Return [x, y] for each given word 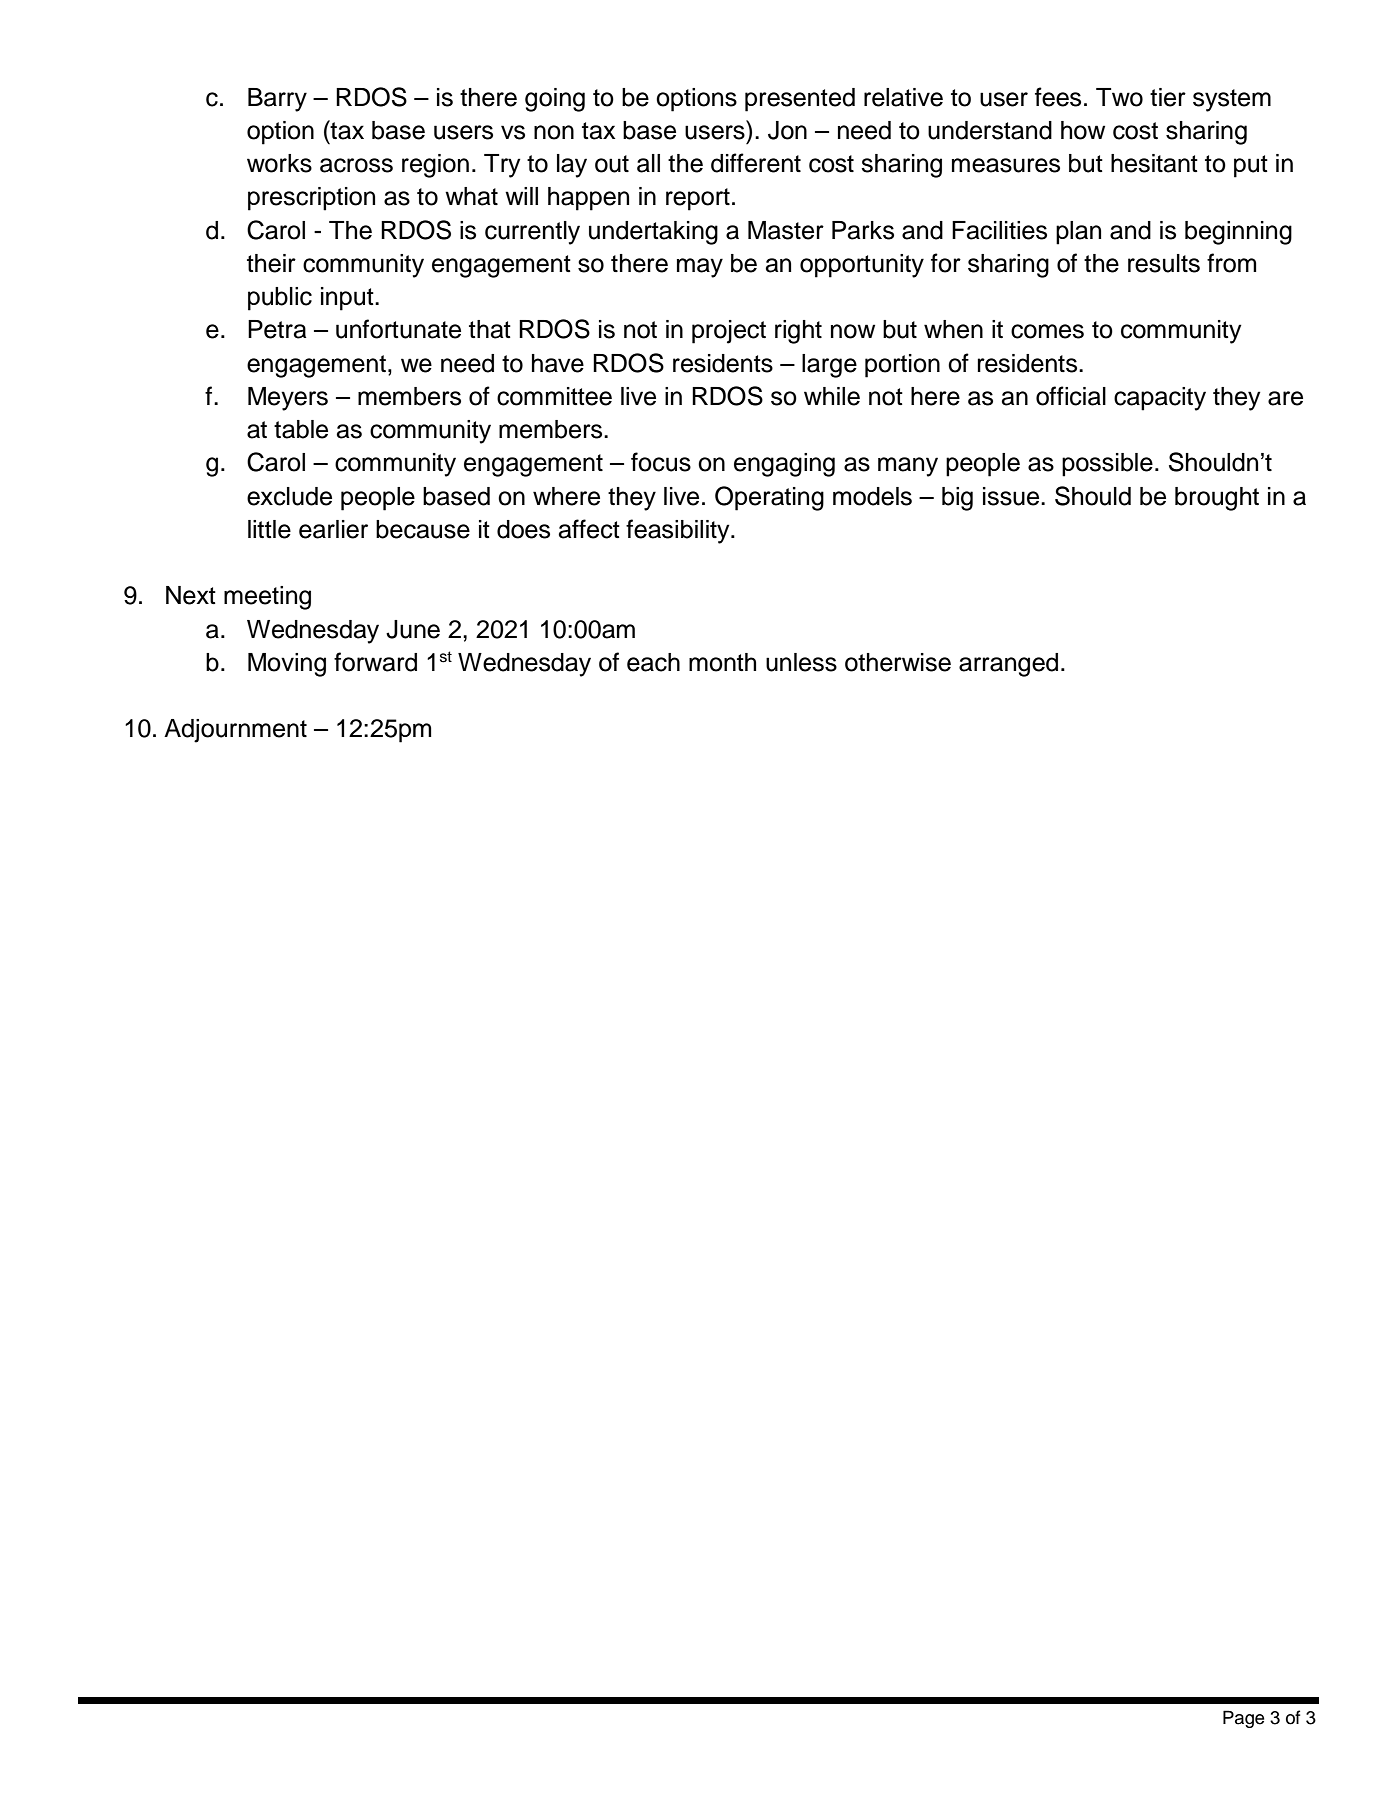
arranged [1008, 665]
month [722, 662]
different [756, 163]
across [356, 165]
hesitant [1154, 163]
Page [1243, 1719]
